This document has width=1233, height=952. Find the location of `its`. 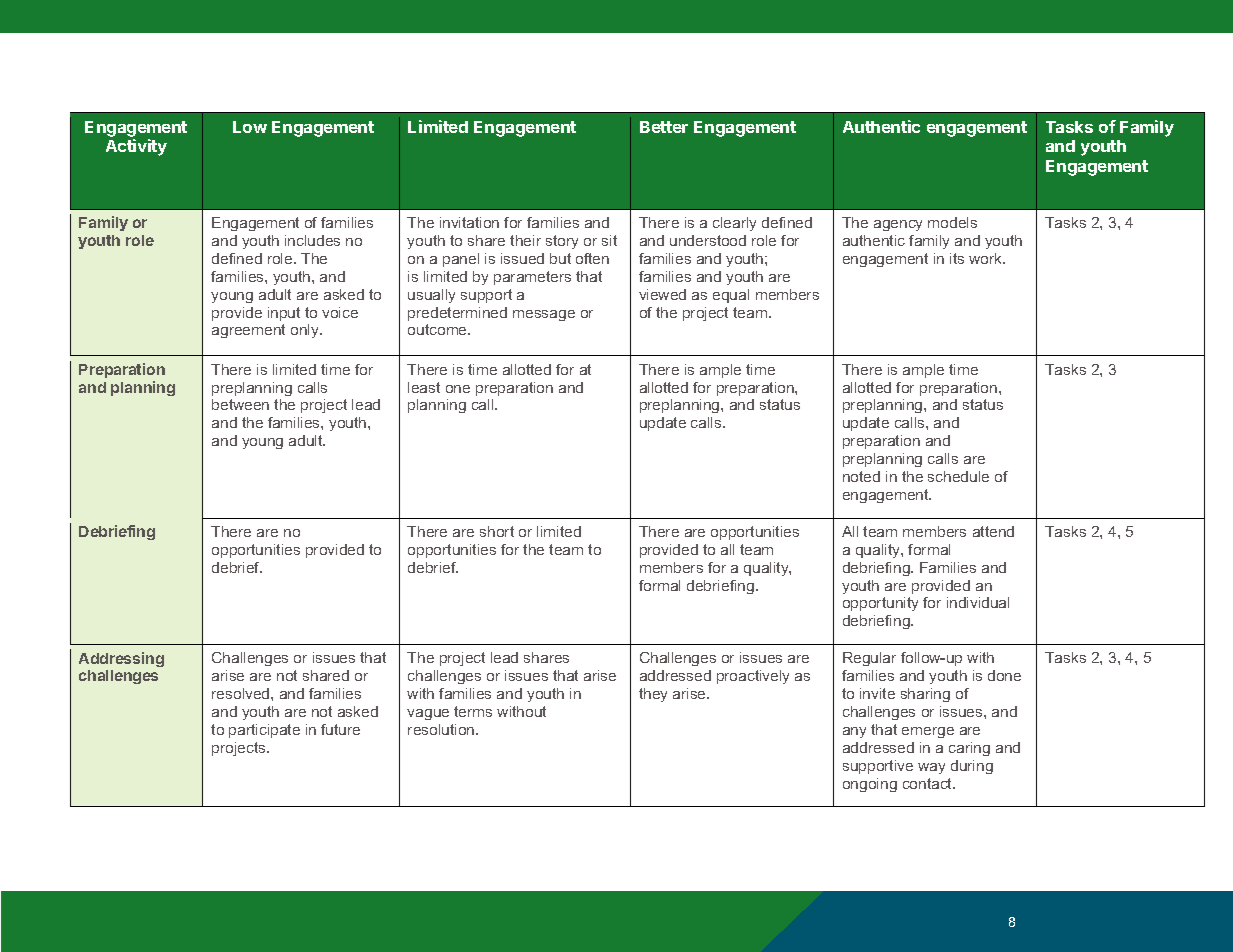

its is located at coordinates (957, 258).
